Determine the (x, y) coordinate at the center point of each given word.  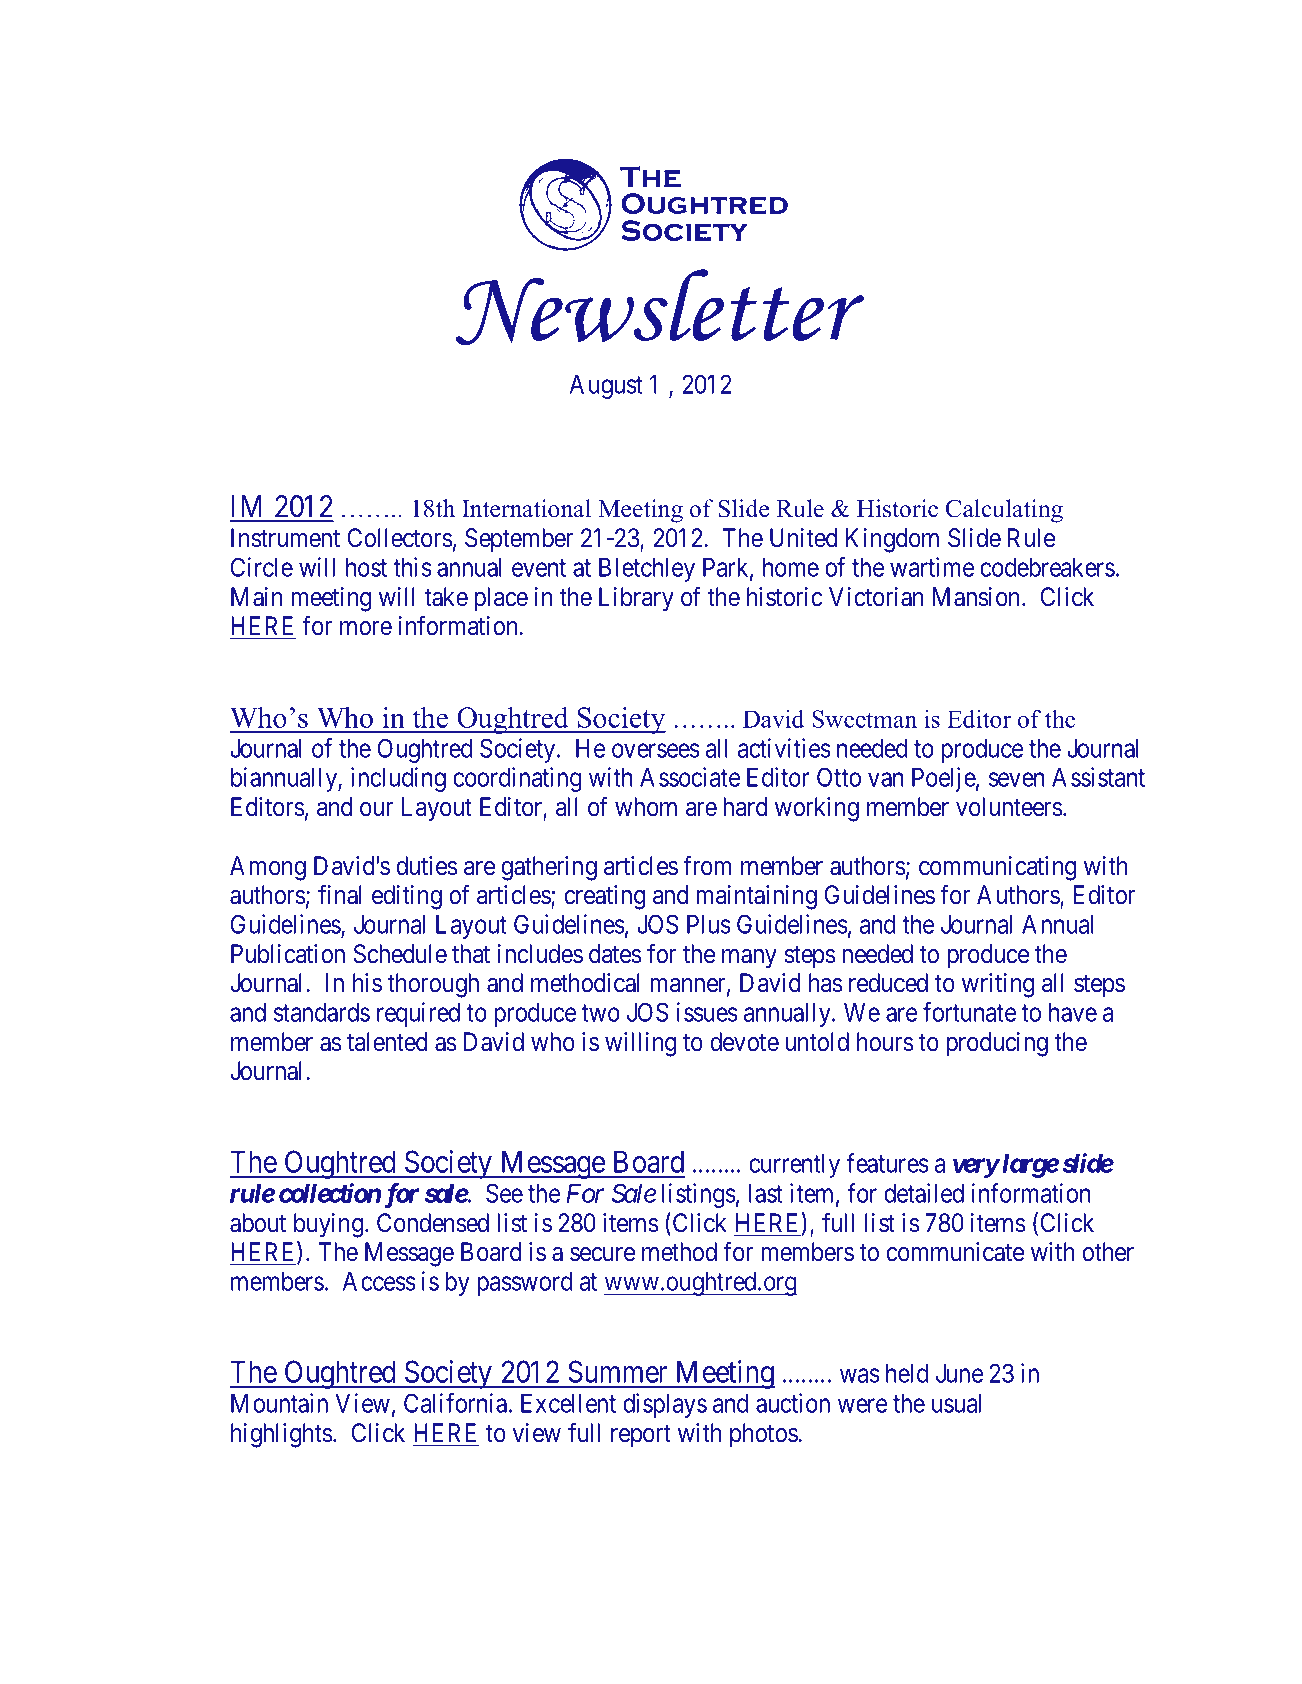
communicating (997, 868)
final (340, 895)
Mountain (279, 1403)
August (606, 387)
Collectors (400, 538)
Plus (709, 924)
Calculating (1004, 511)
